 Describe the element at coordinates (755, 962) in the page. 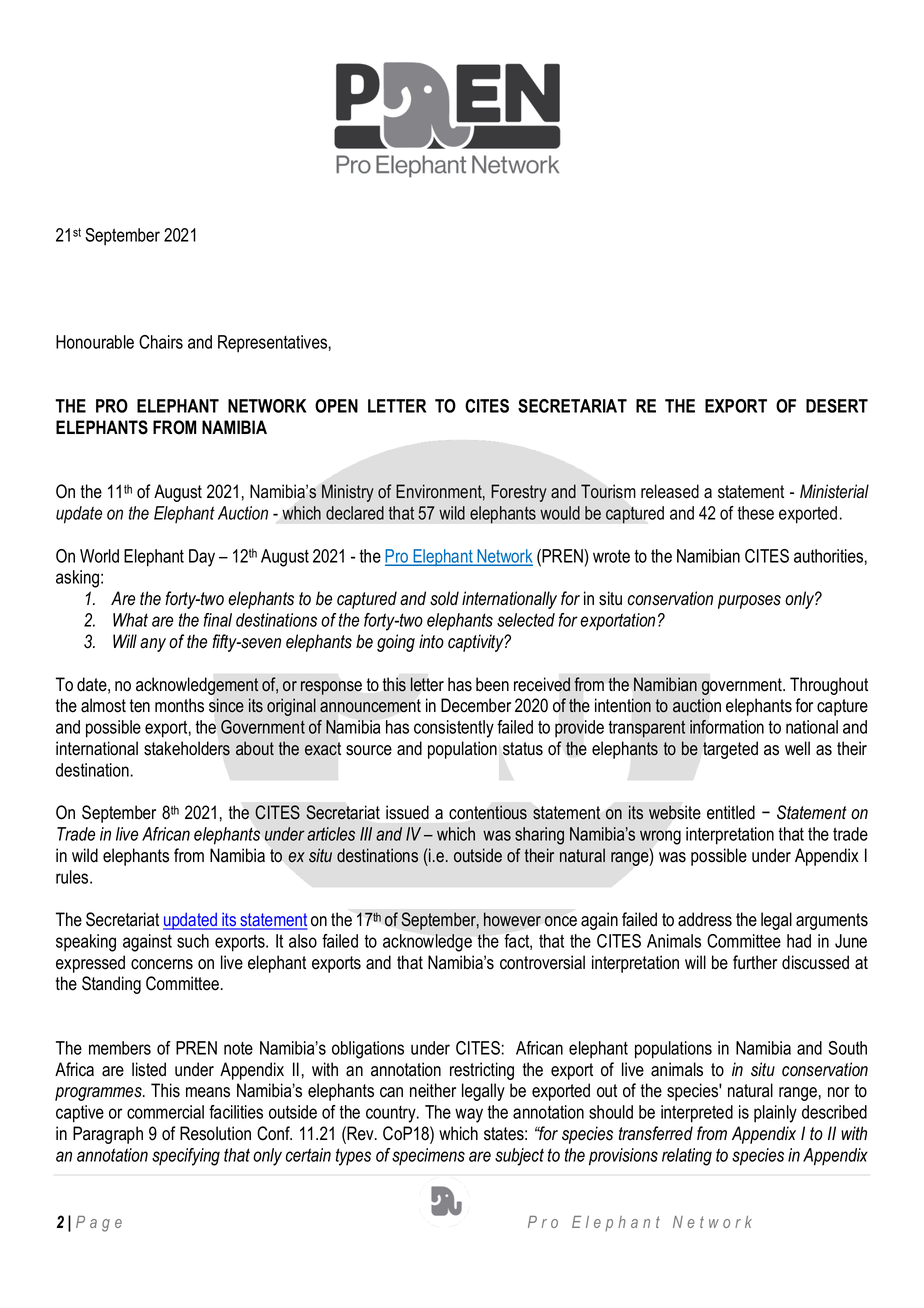

I see `further` at that location.
